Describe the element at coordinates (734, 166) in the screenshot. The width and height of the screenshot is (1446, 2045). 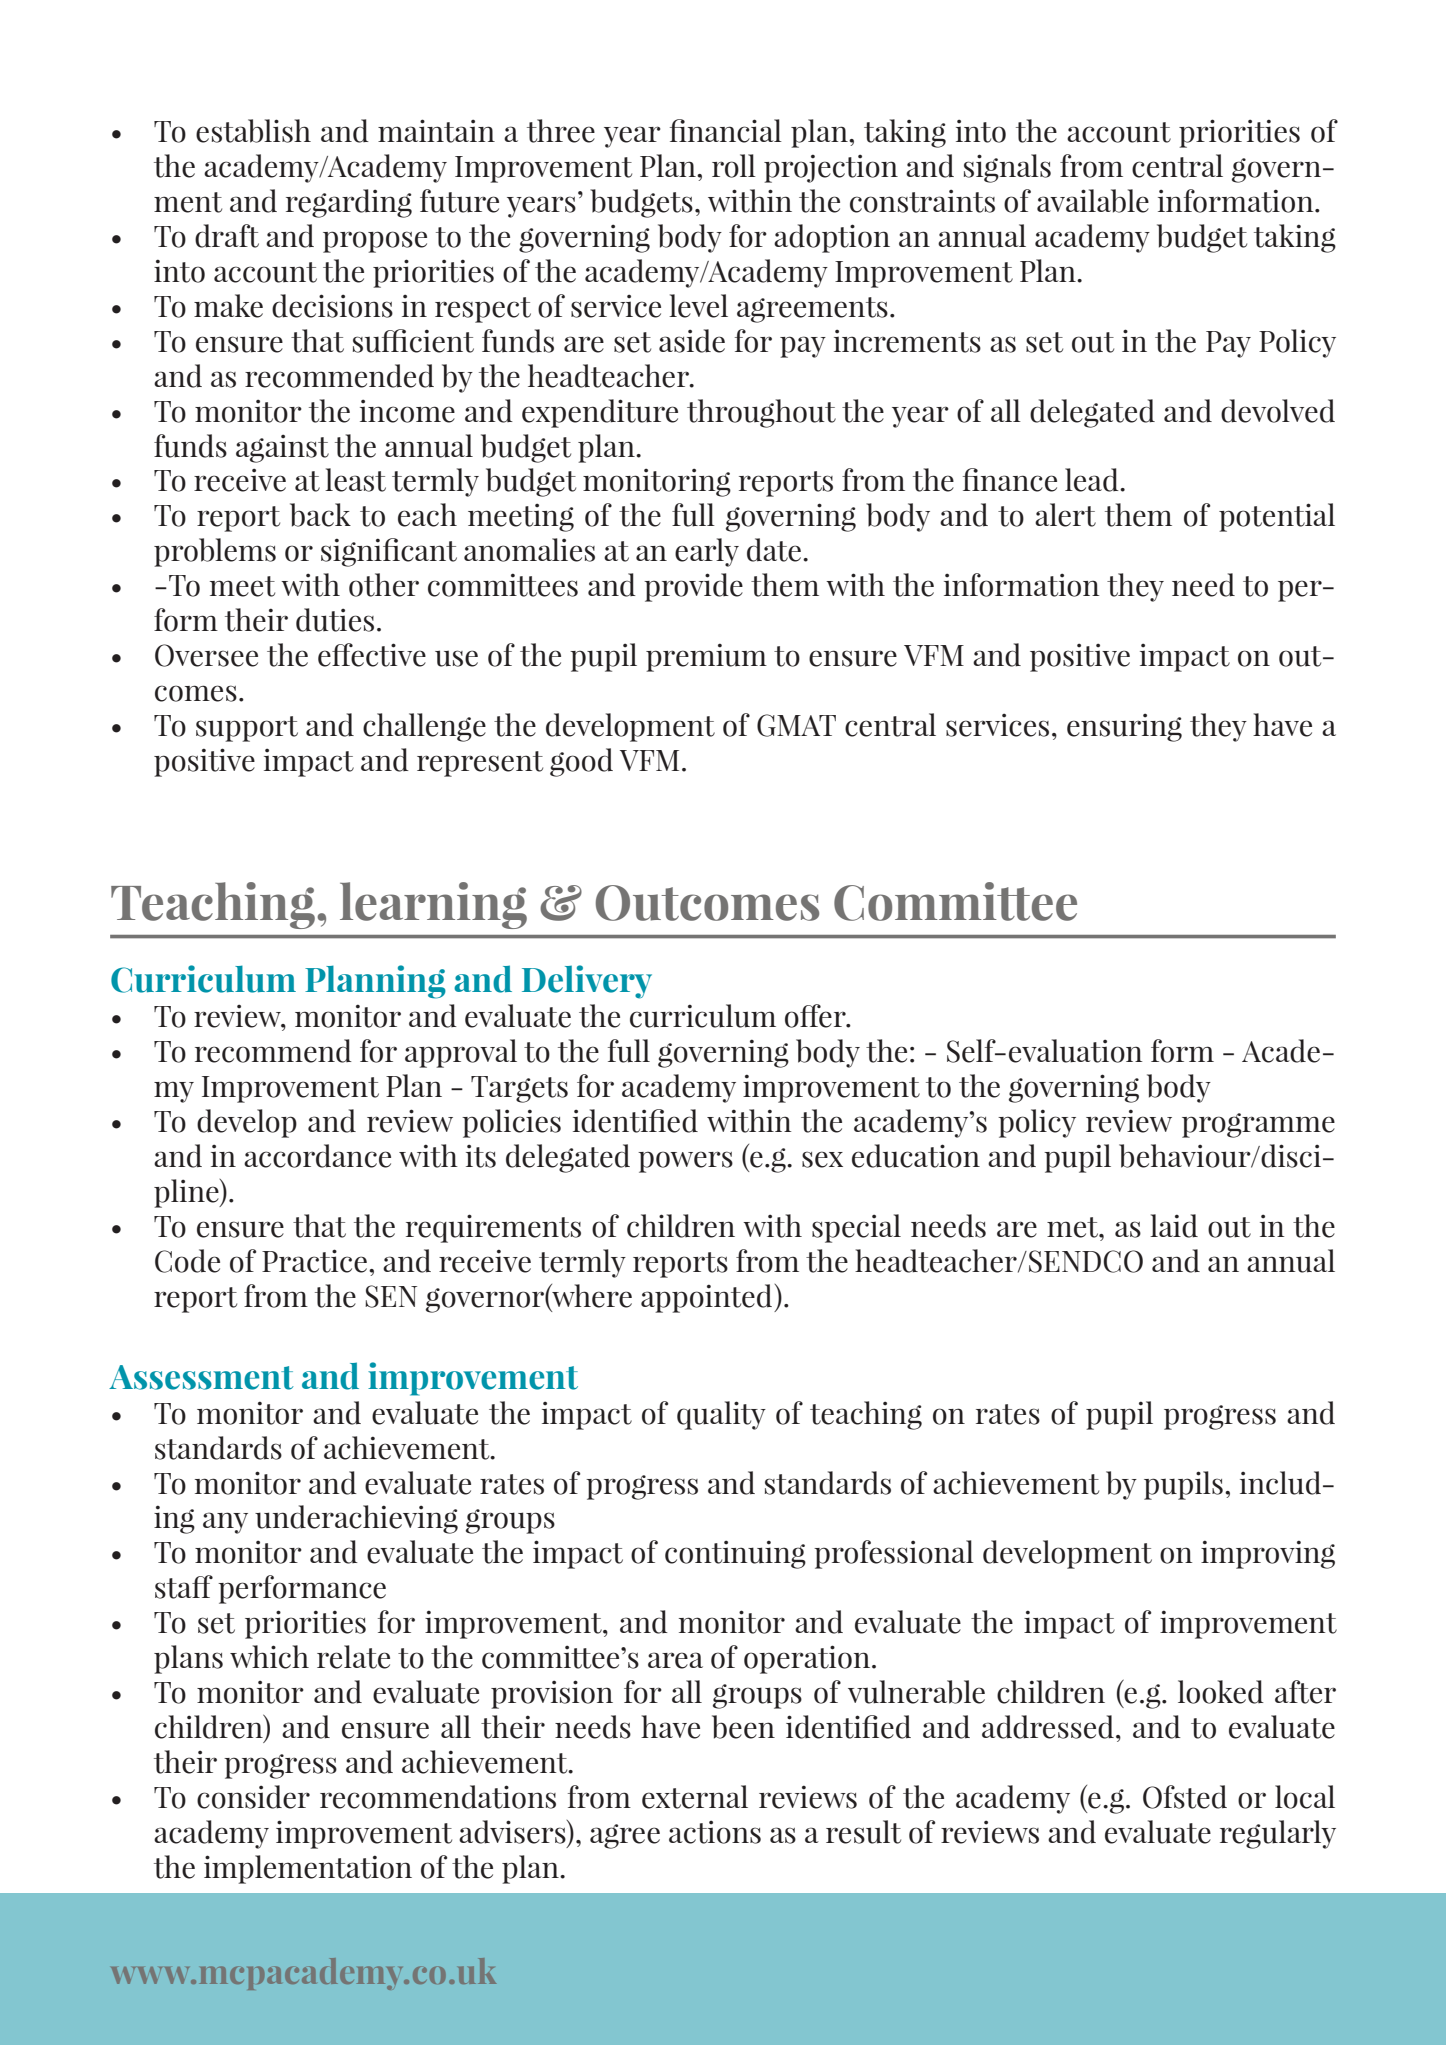
I see `roll` at that location.
